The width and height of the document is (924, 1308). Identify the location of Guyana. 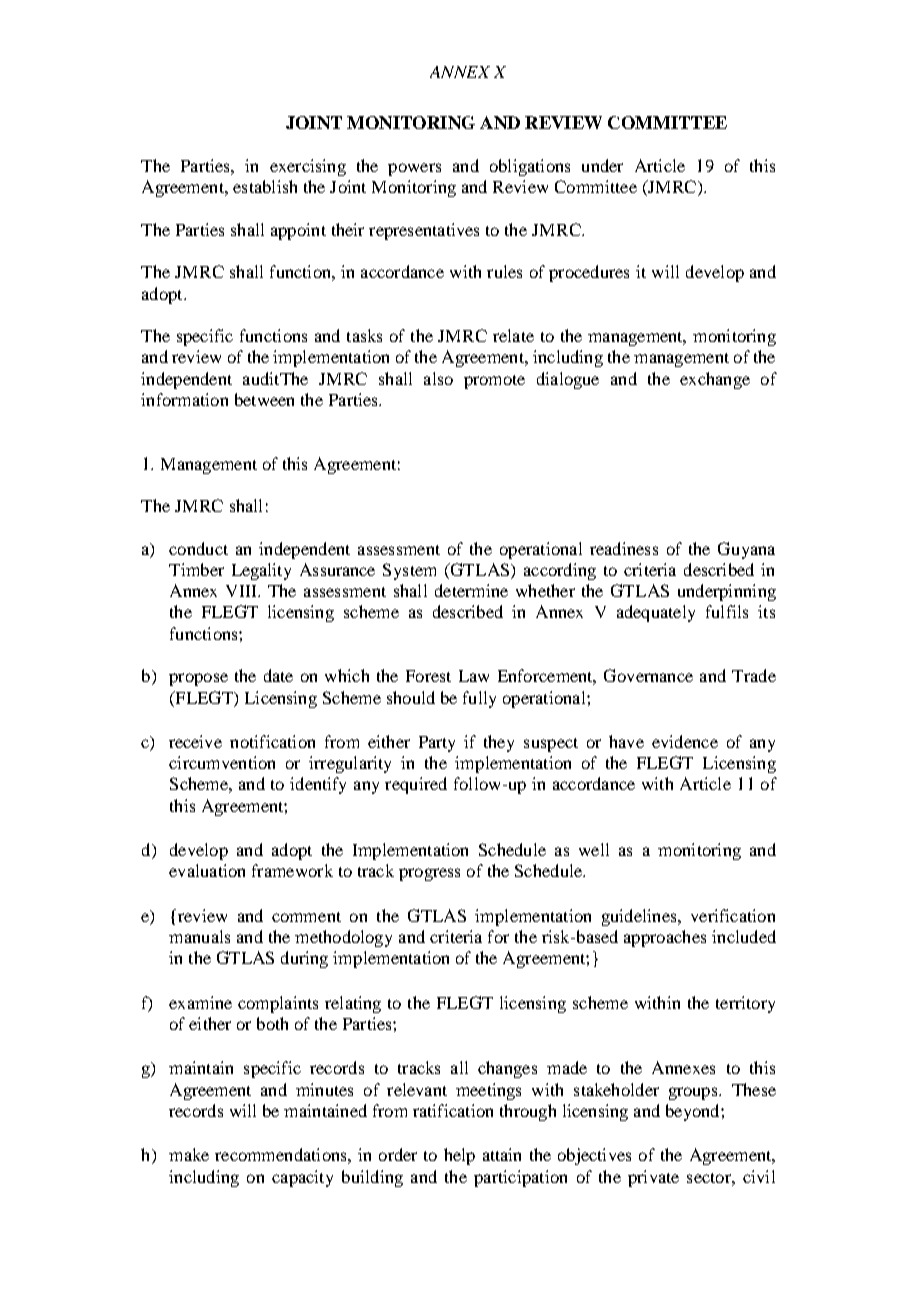
(746, 550).
